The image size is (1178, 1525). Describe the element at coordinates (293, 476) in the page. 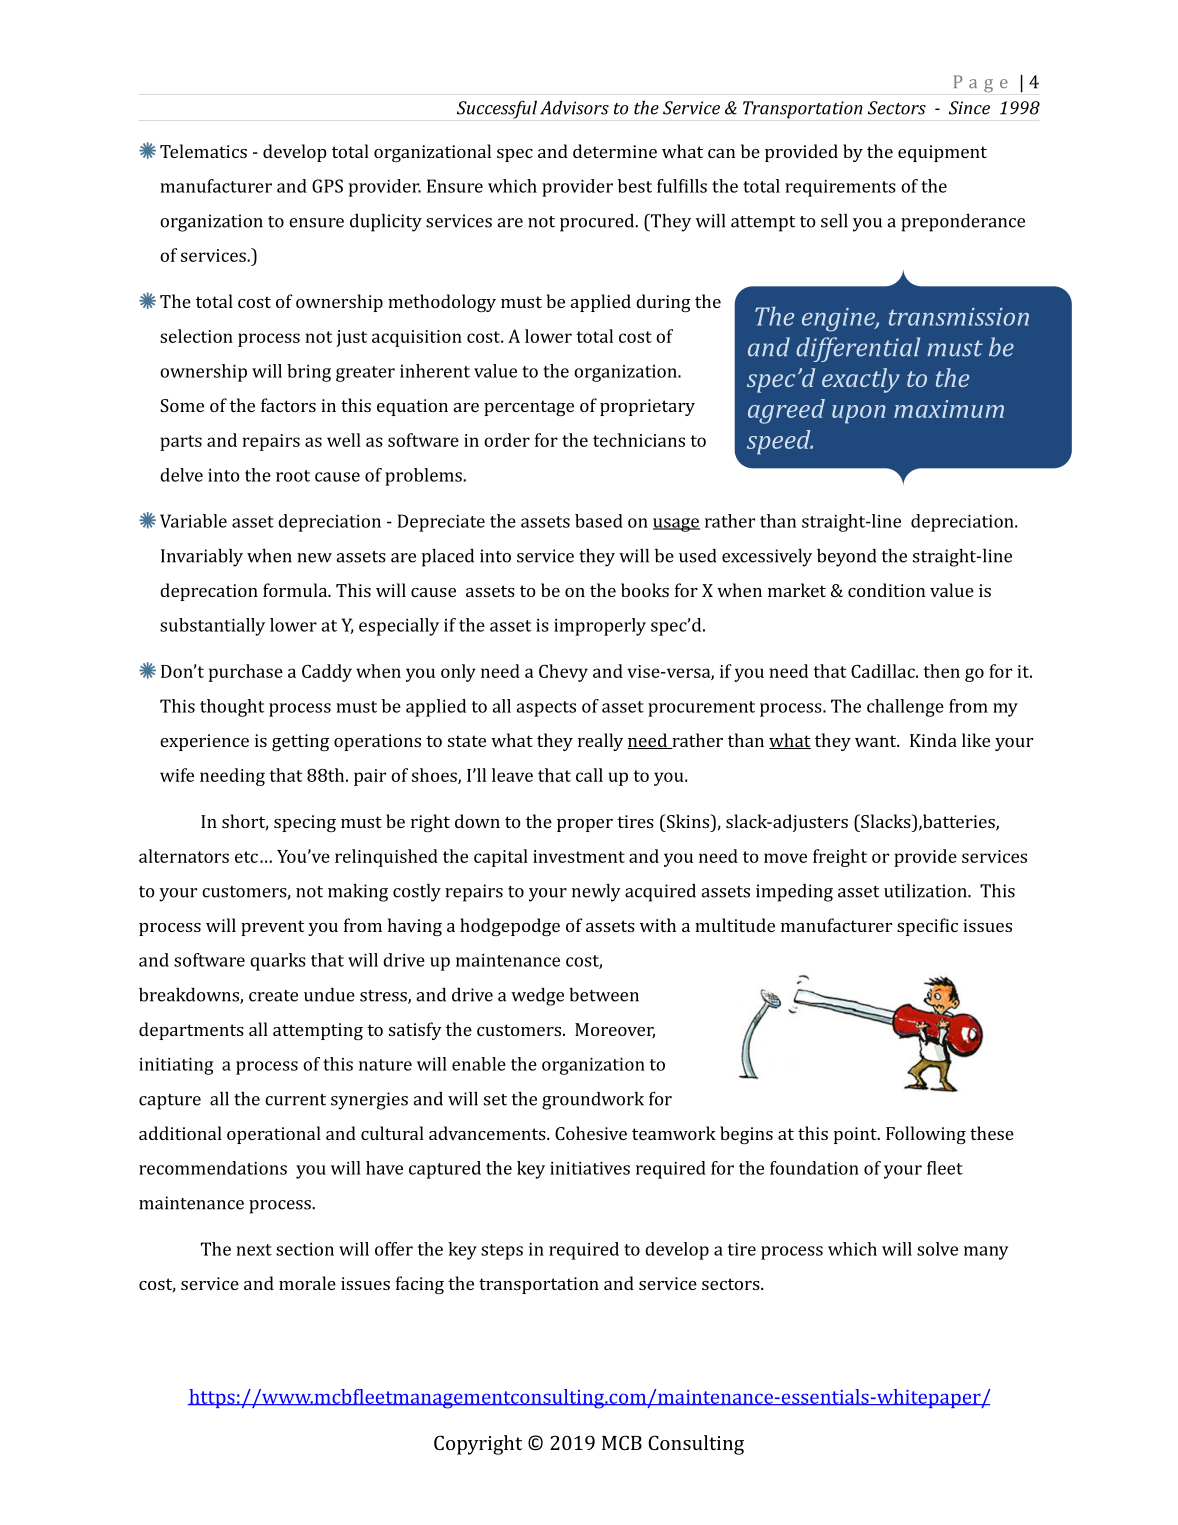

I see `root` at that location.
